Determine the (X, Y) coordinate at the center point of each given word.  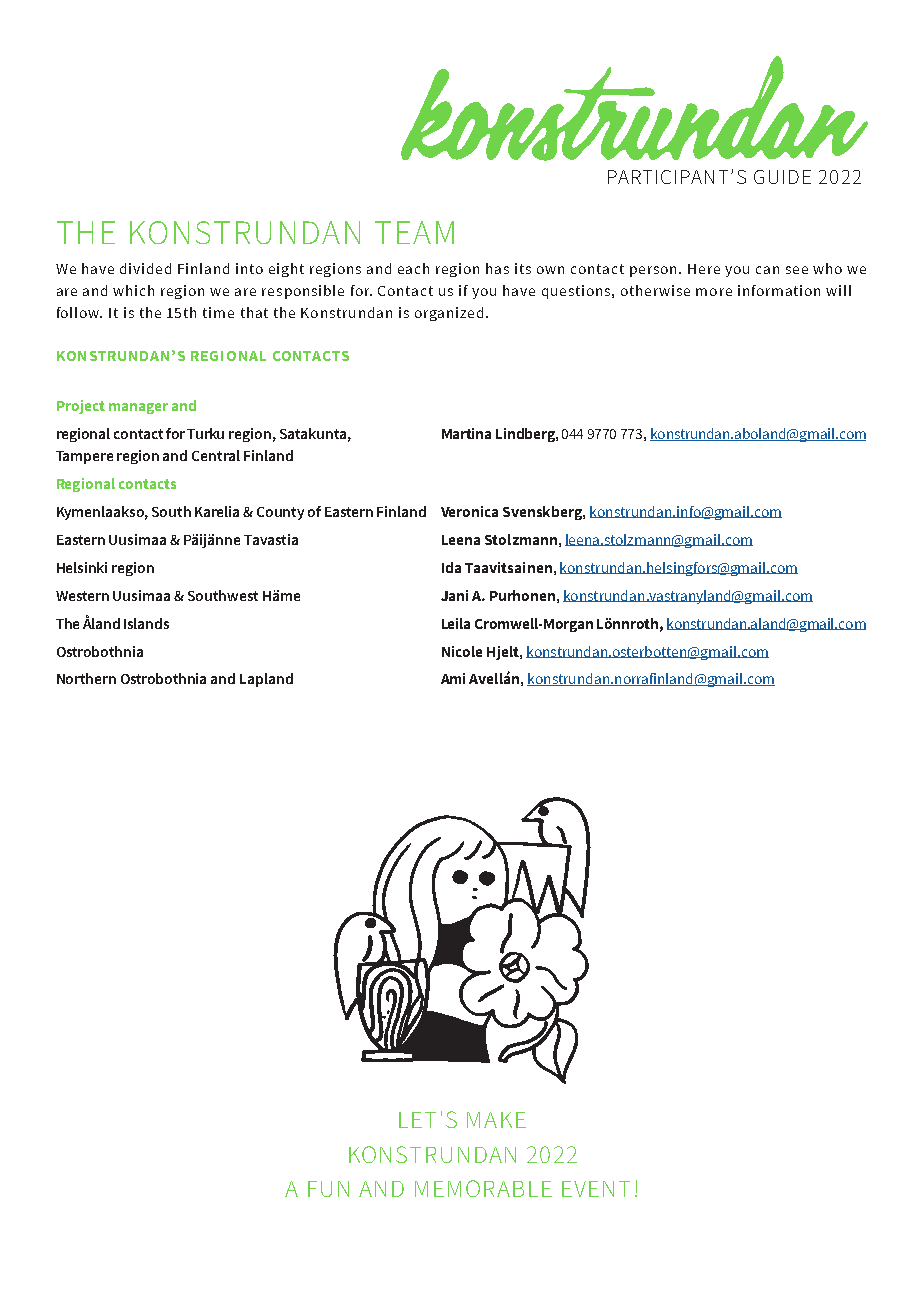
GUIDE (782, 177)
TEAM (414, 232)
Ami (453, 678)
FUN (328, 1189)
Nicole (462, 651)
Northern (86, 678)
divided (145, 268)
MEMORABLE (483, 1188)
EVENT (596, 1189)
